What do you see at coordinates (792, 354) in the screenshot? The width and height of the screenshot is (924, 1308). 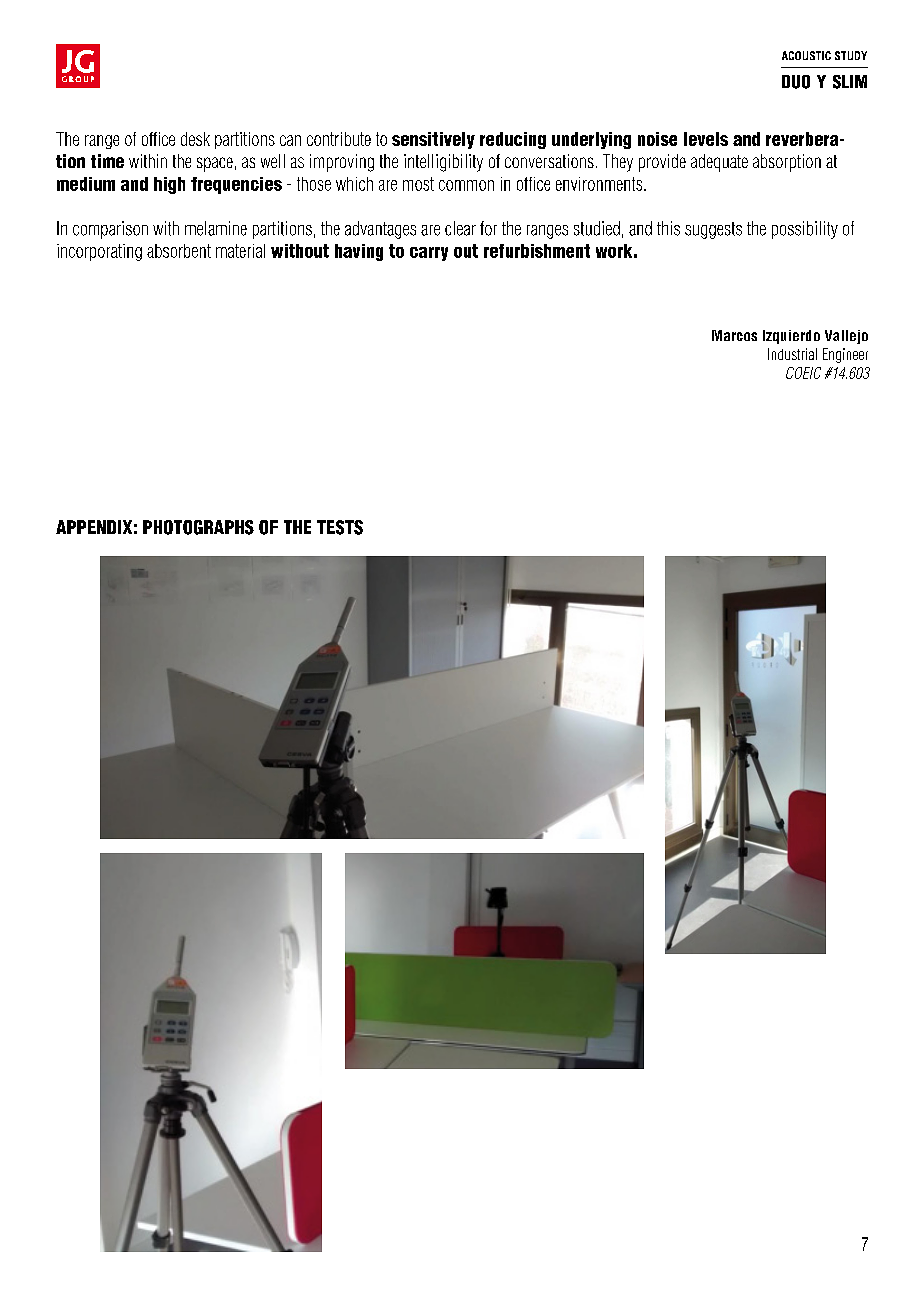 I see `Industrial` at bounding box center [792, 354].
